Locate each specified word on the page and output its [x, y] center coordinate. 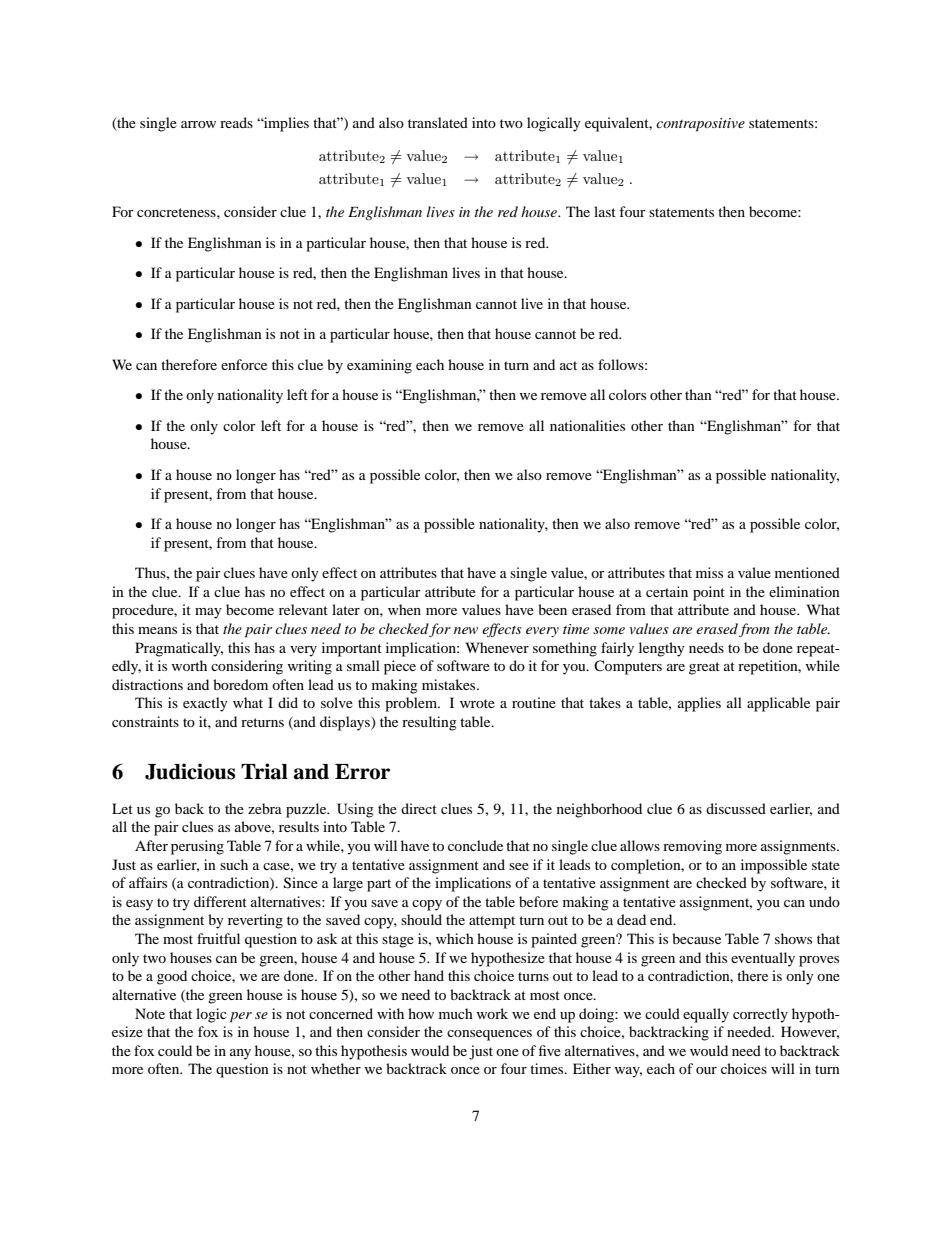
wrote [477, 703]
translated [438, 122]
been [552, 609]
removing [692, 847]
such [234, 864]
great [704, 668]
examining [379, 366]
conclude [475, 845]
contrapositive [700, 125]
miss [709, 572]
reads [236, 122]
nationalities [587, 425]
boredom [240, 684]
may [208, 613]
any [240, 1054]
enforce [244, 364]
